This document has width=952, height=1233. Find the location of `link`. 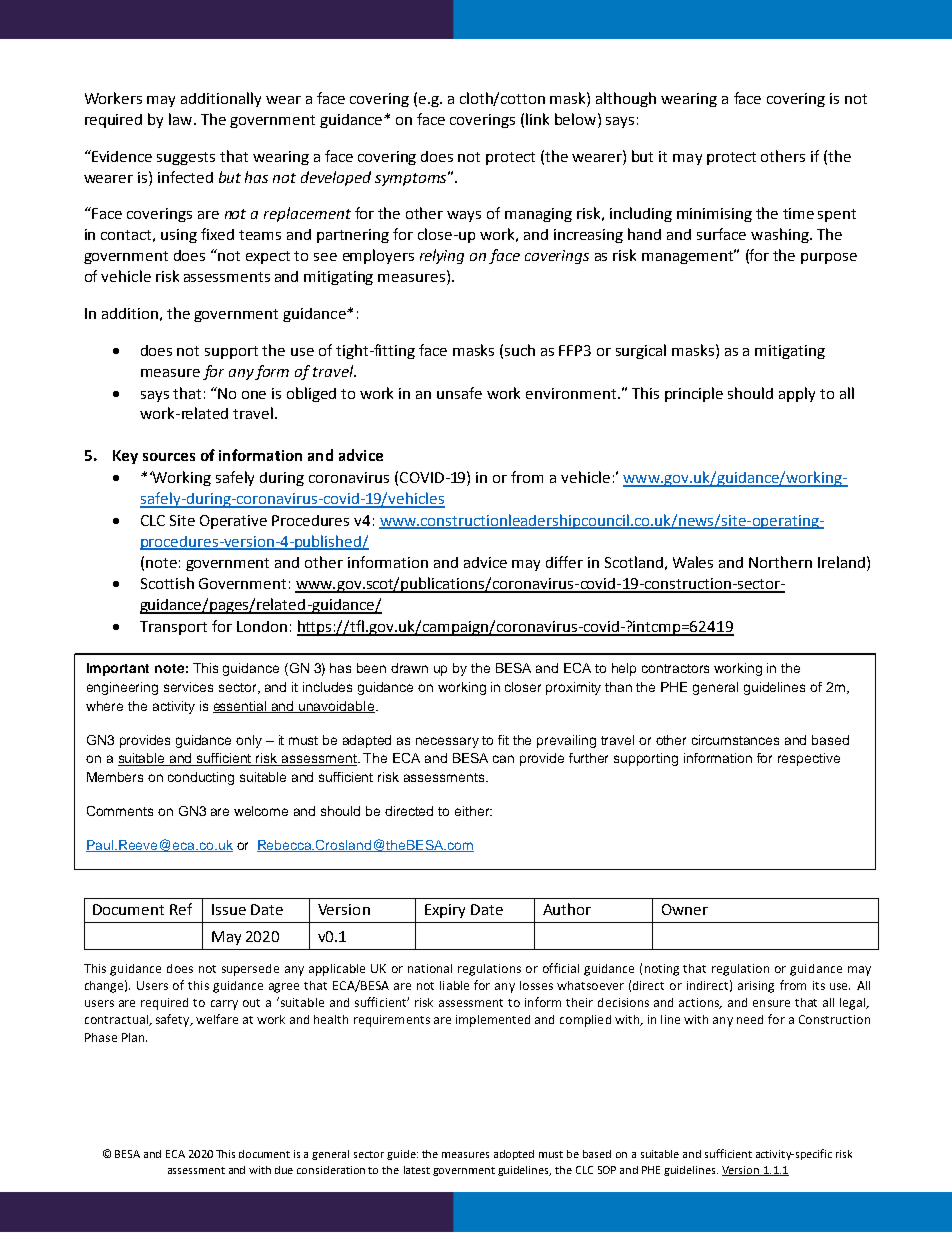

link is located at coordinates (537, 119).
